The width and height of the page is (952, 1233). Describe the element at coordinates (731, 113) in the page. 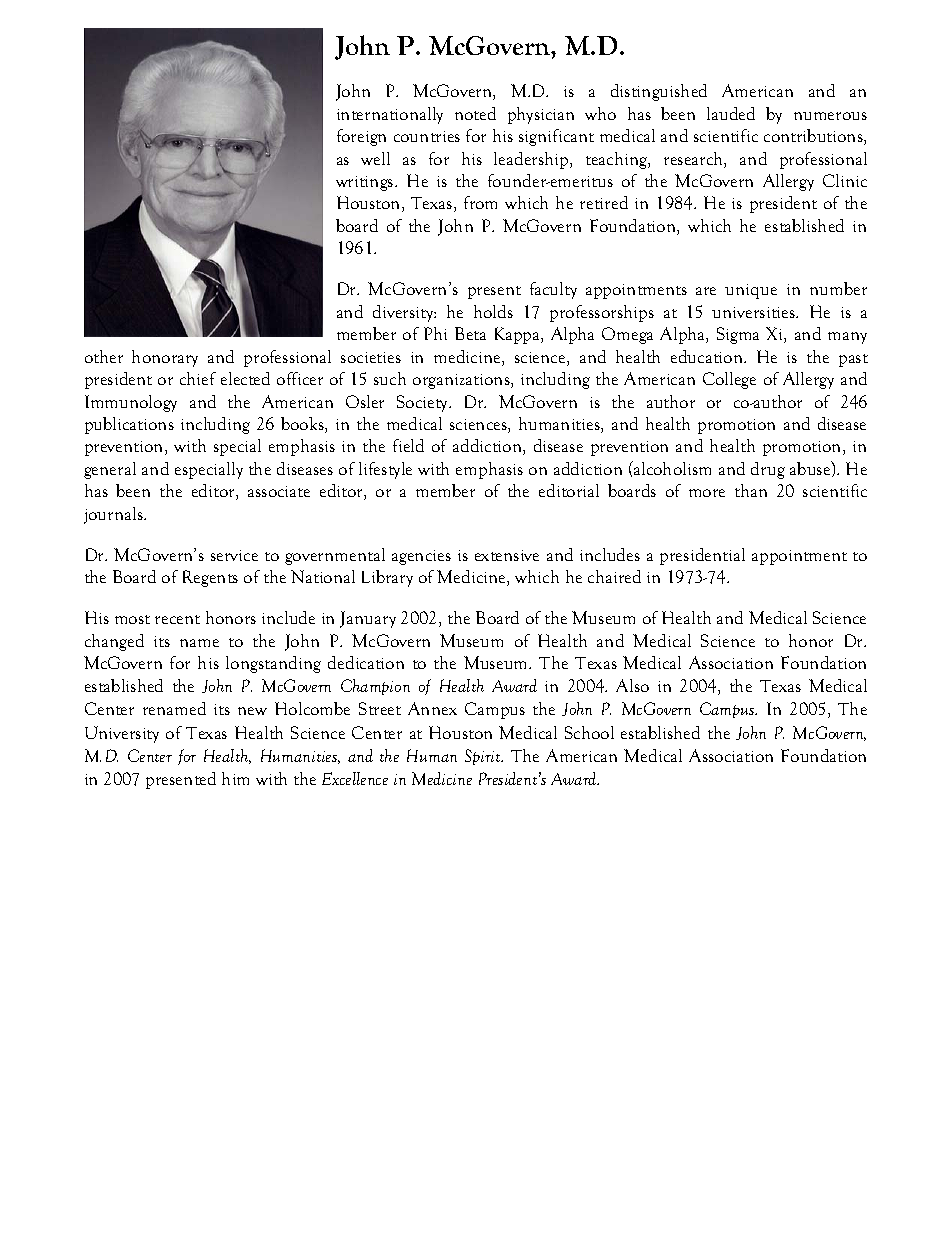

I see `lauded` at that location.
